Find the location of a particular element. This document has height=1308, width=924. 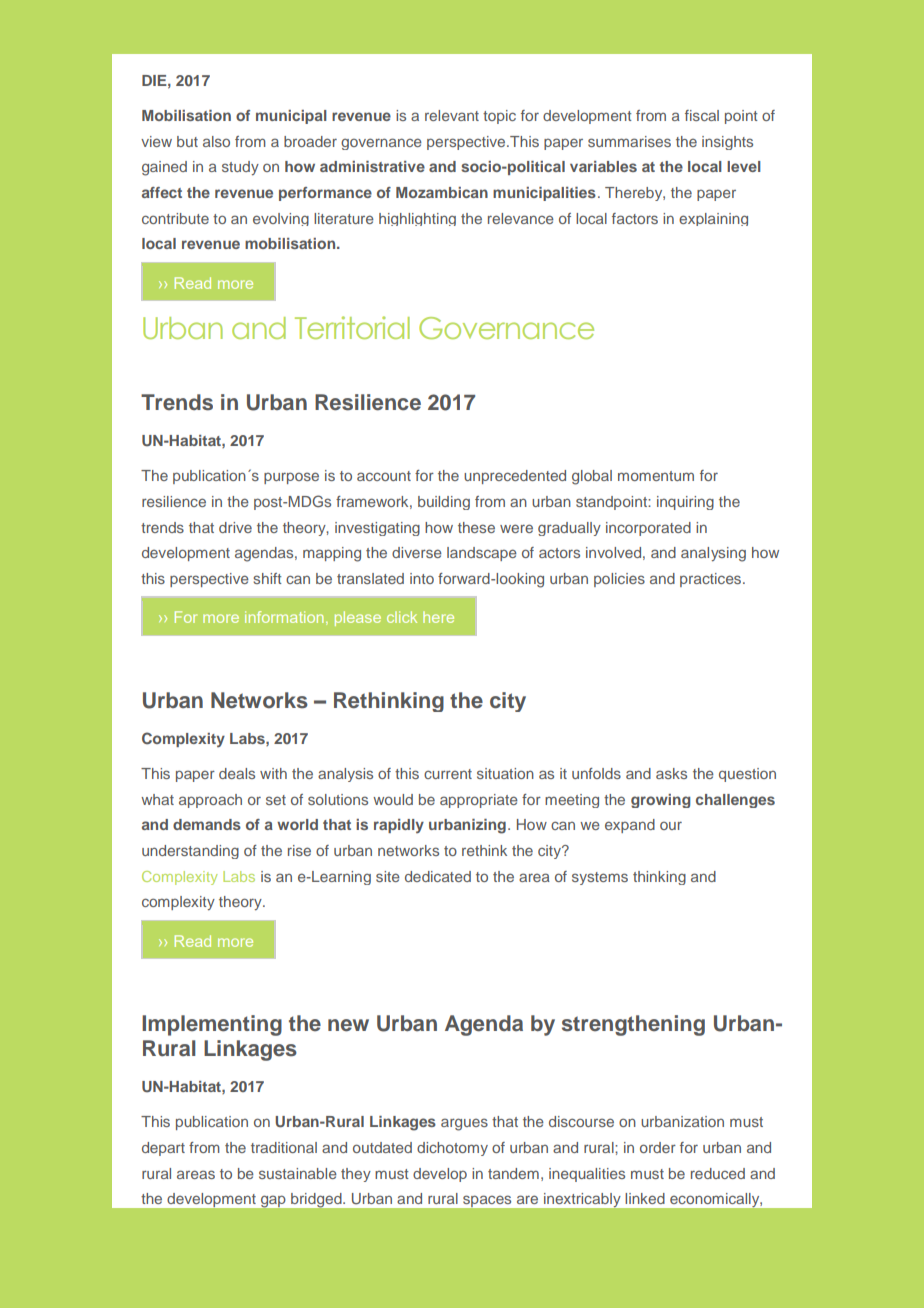

information is located at coordinates (284, 617).
